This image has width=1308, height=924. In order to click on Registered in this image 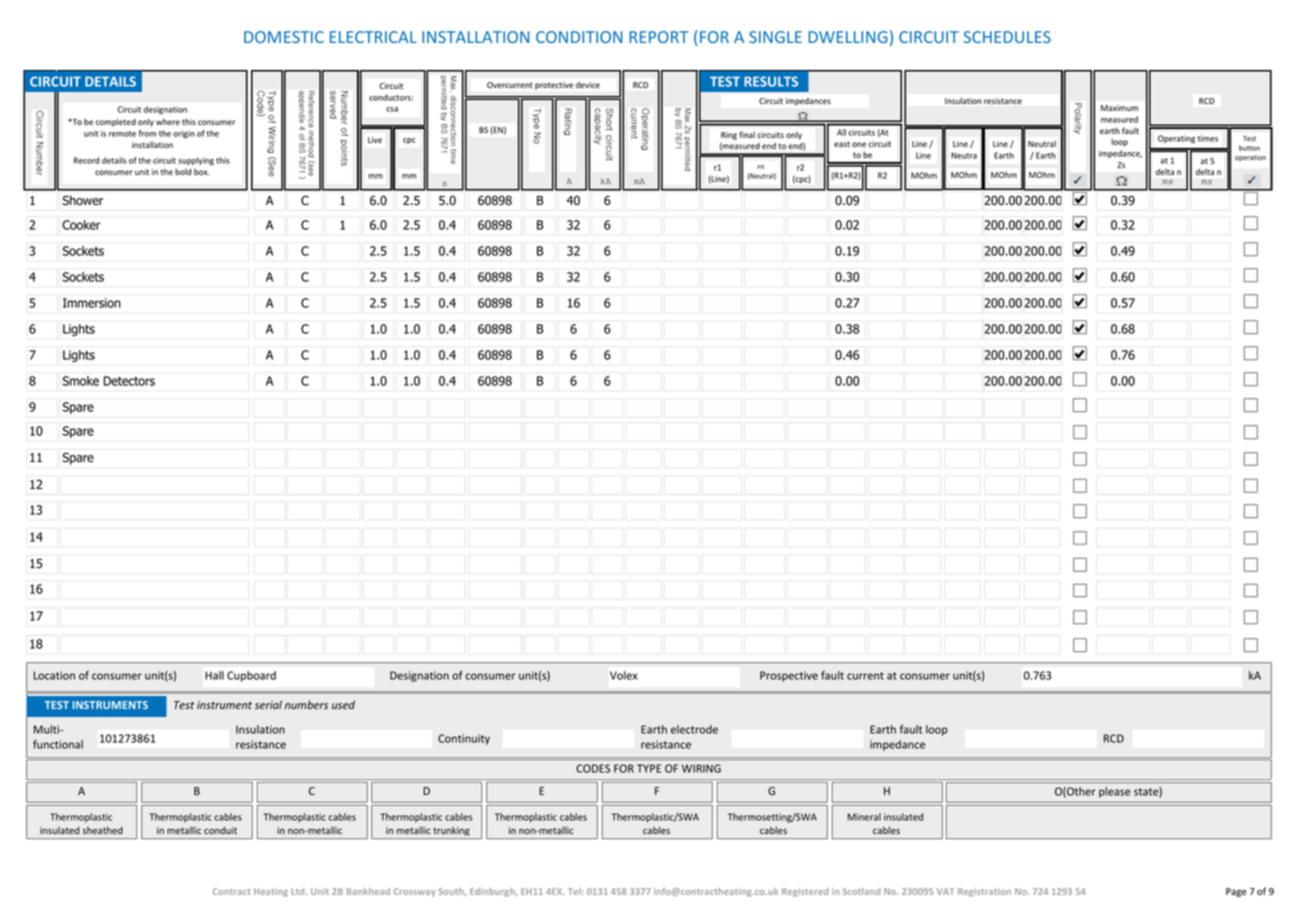, I will do `click(805, 892)`.
